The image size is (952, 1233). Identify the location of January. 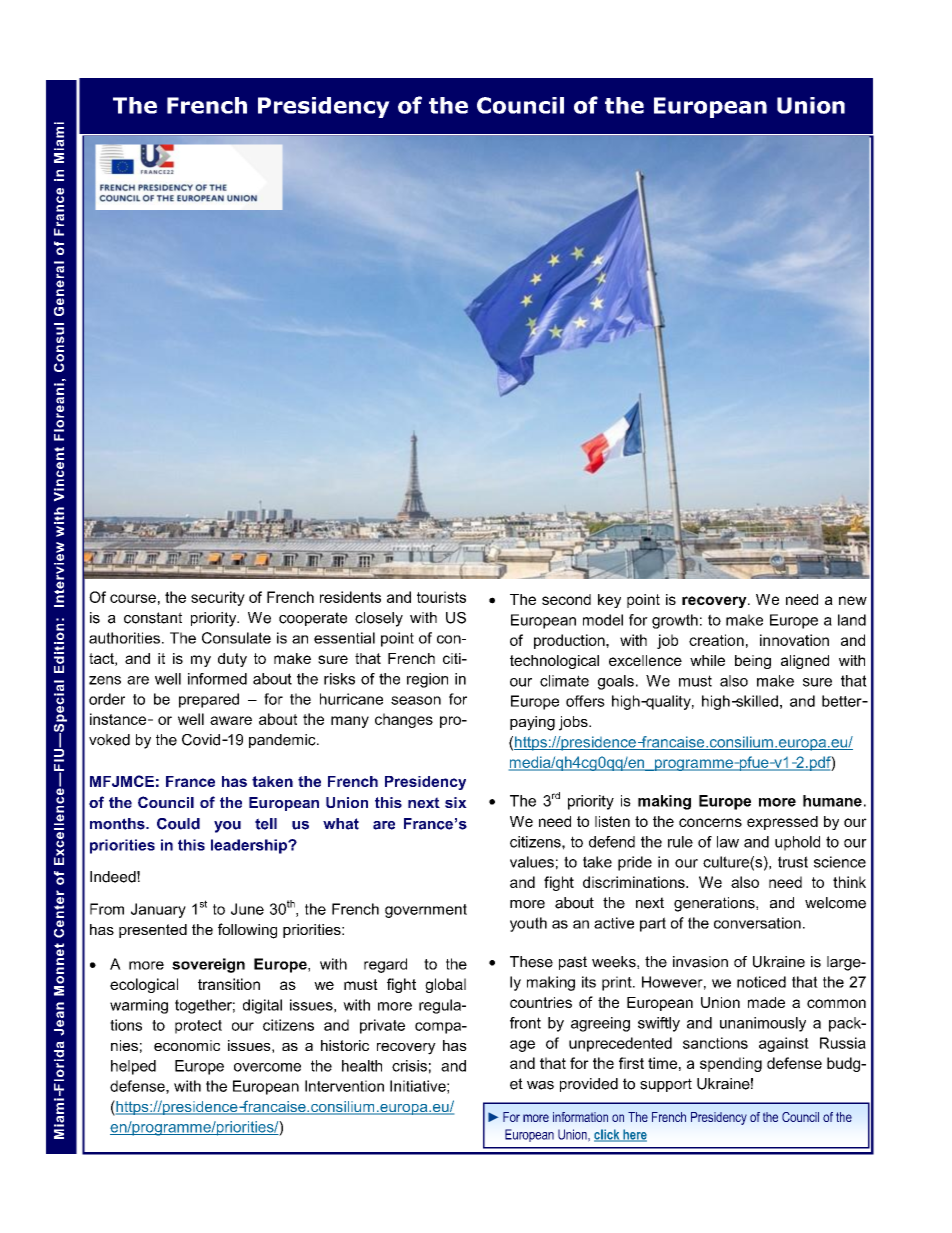
(158, 910).
